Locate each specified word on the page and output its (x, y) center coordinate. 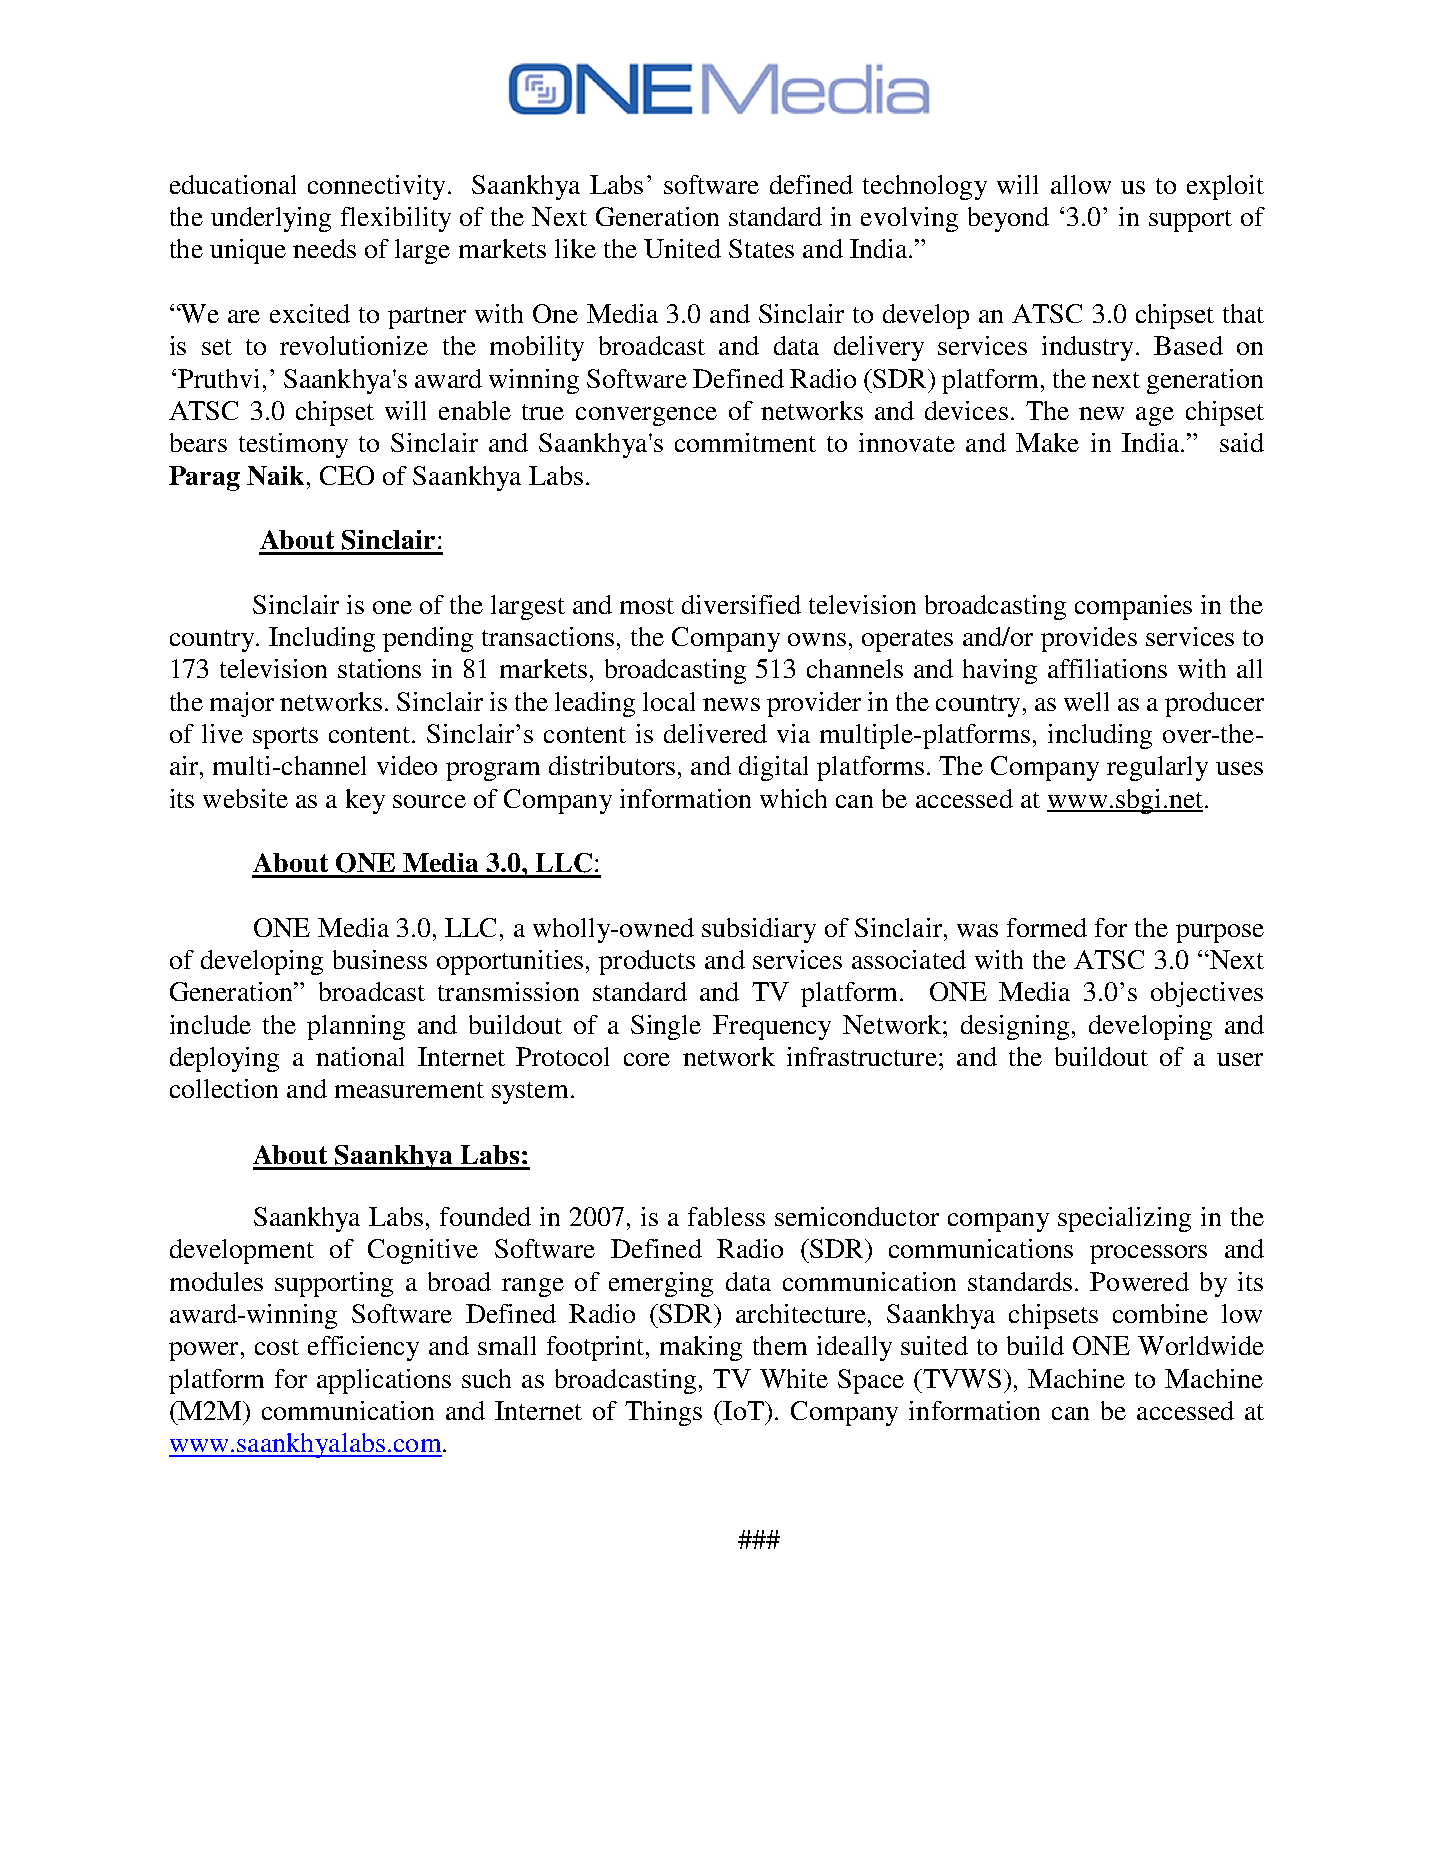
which (793, 798)
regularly (1157, 768)
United (682, 248)
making (701, 1348)
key (365, 801)
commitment (745, 442)
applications (384, 1381)
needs (324, 248)
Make (1047, 442)
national (360, 1056)
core (647, 1059)
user (1240, 1059)
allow (1081, 184)
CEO (347, 475)
